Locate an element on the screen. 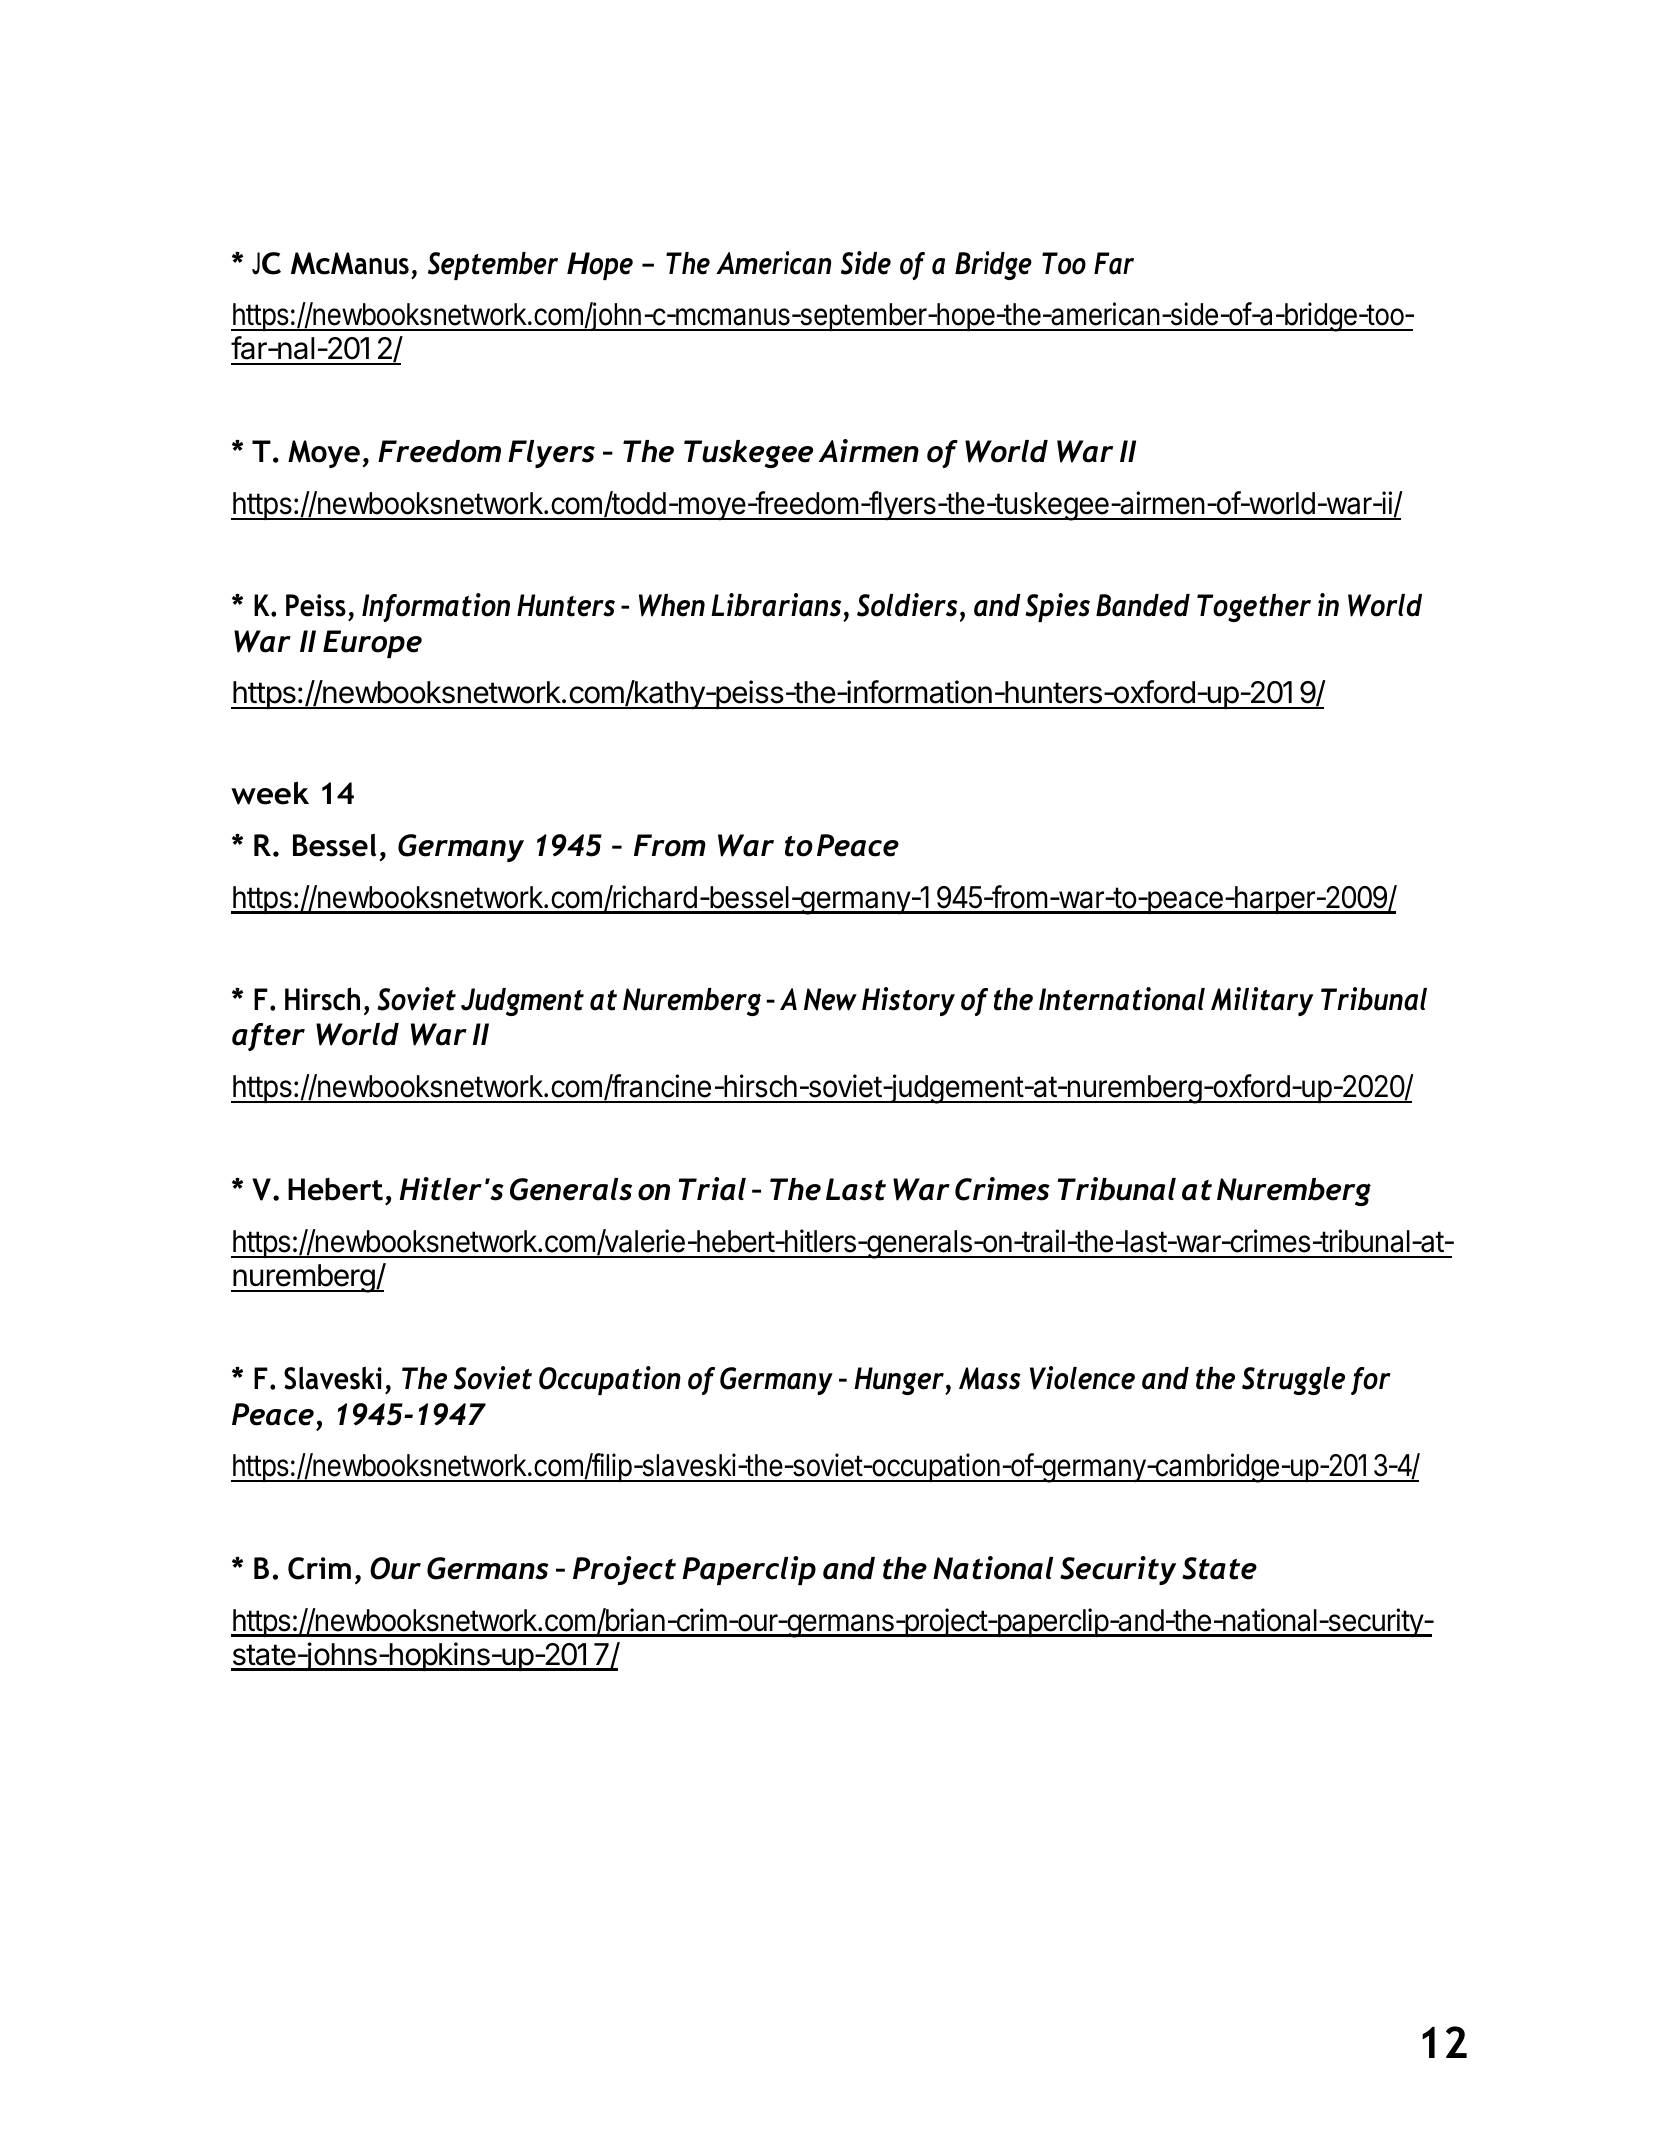  week is located at coordinates (270, 793).
